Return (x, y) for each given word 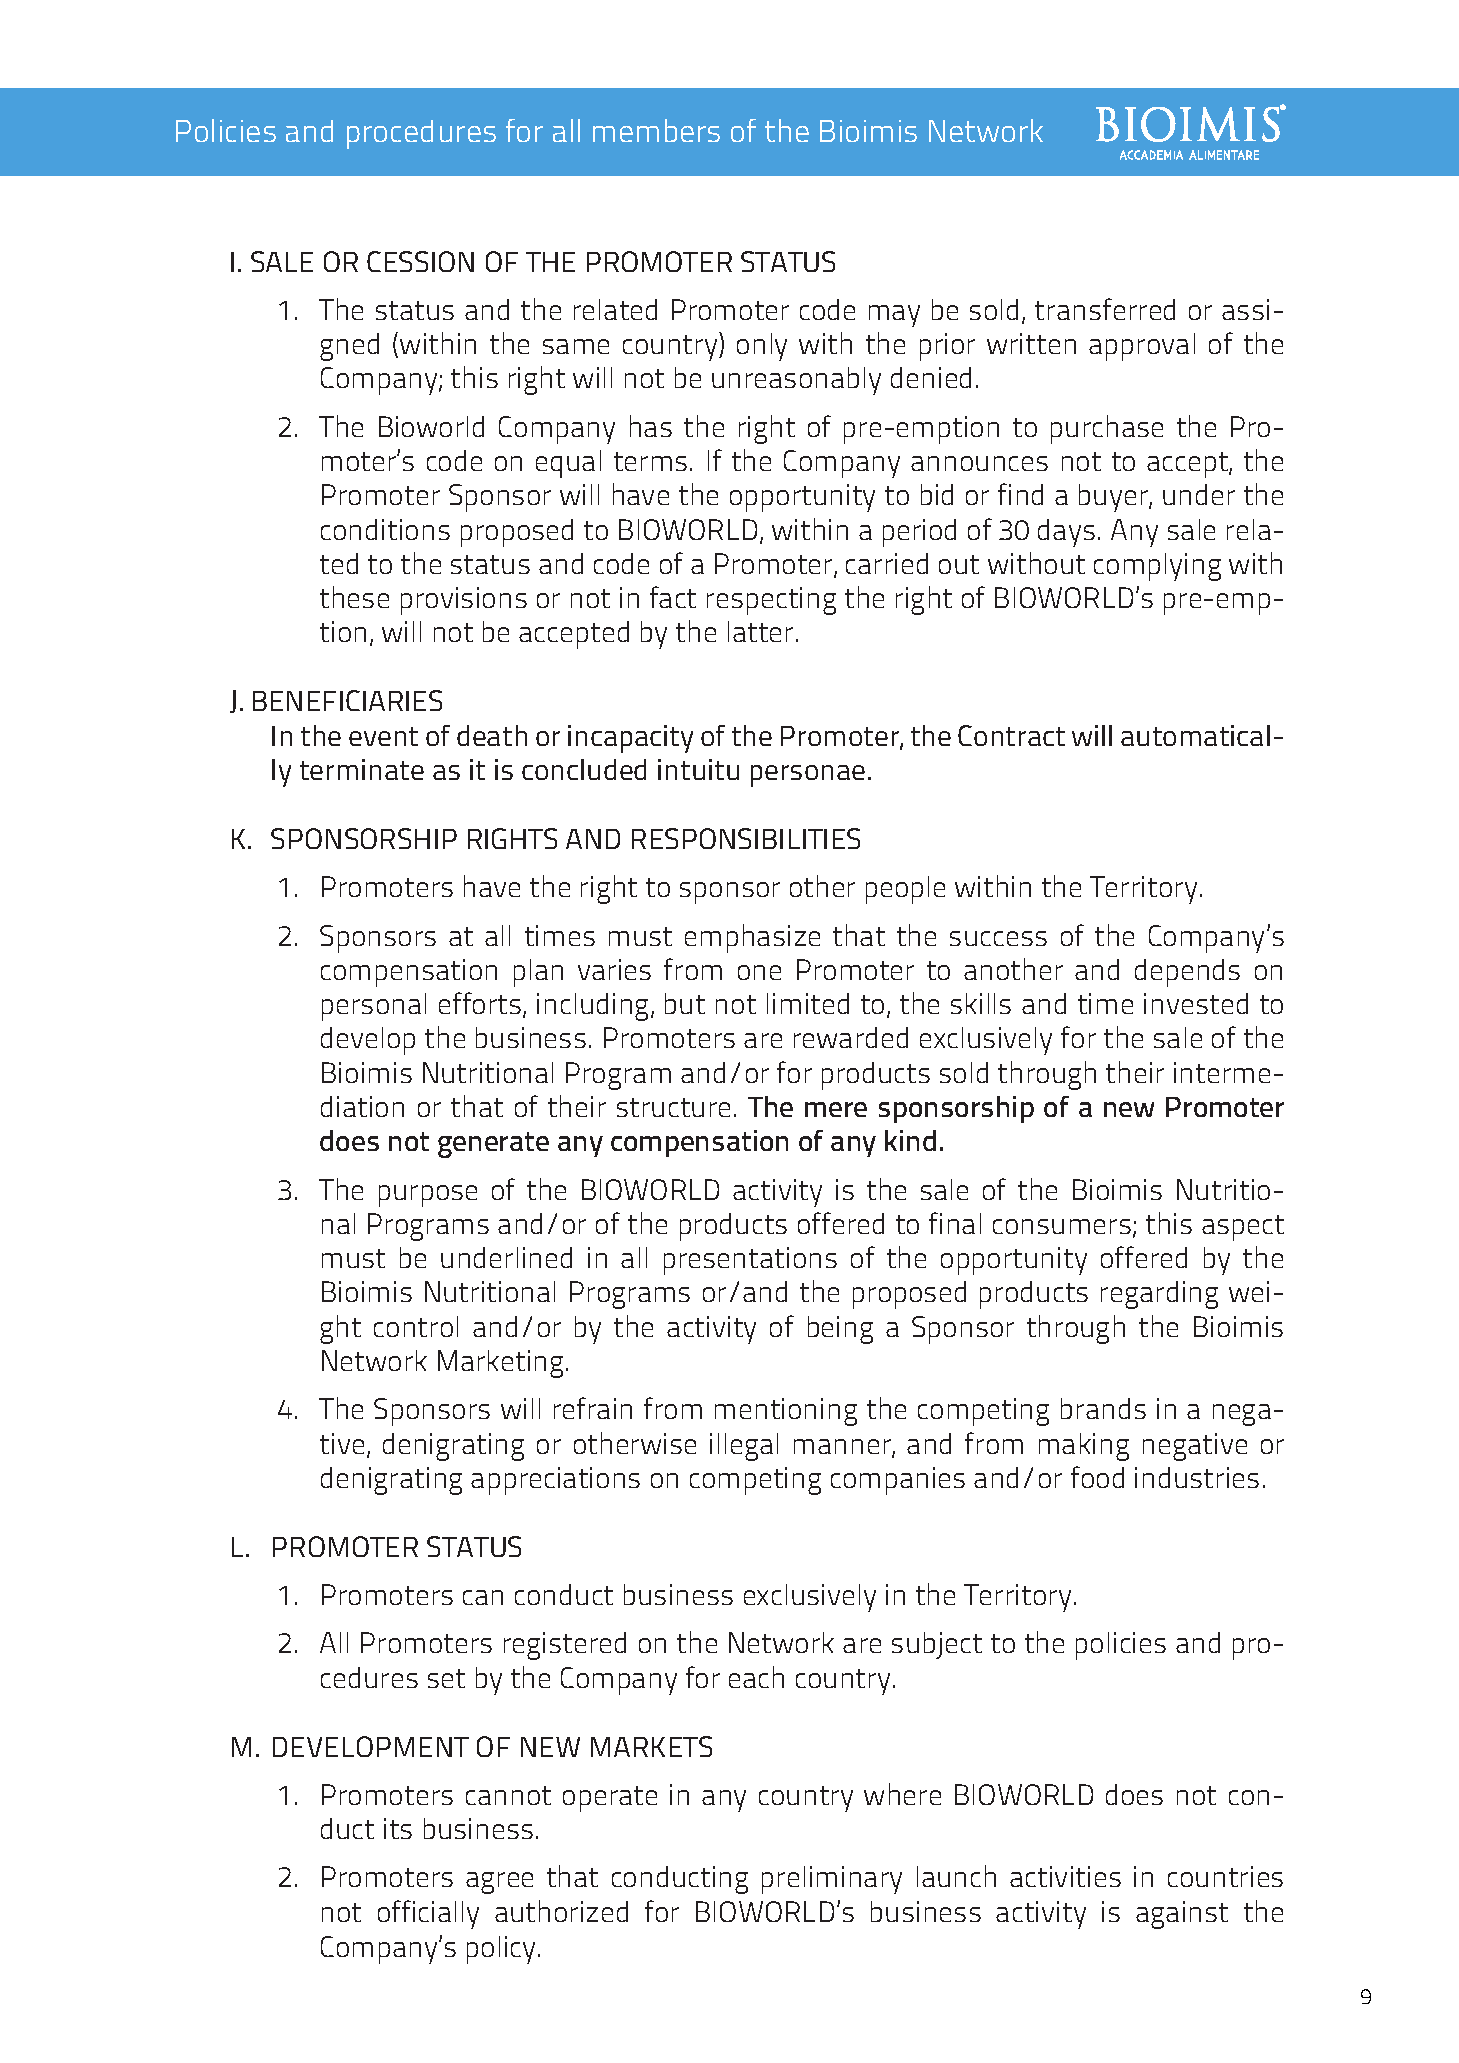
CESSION (420, 261)
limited (808, 1003)
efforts (481, 1004)
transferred (1105, 309)
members (656, 130)
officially (428, 1914)
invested (1196, 1003)
